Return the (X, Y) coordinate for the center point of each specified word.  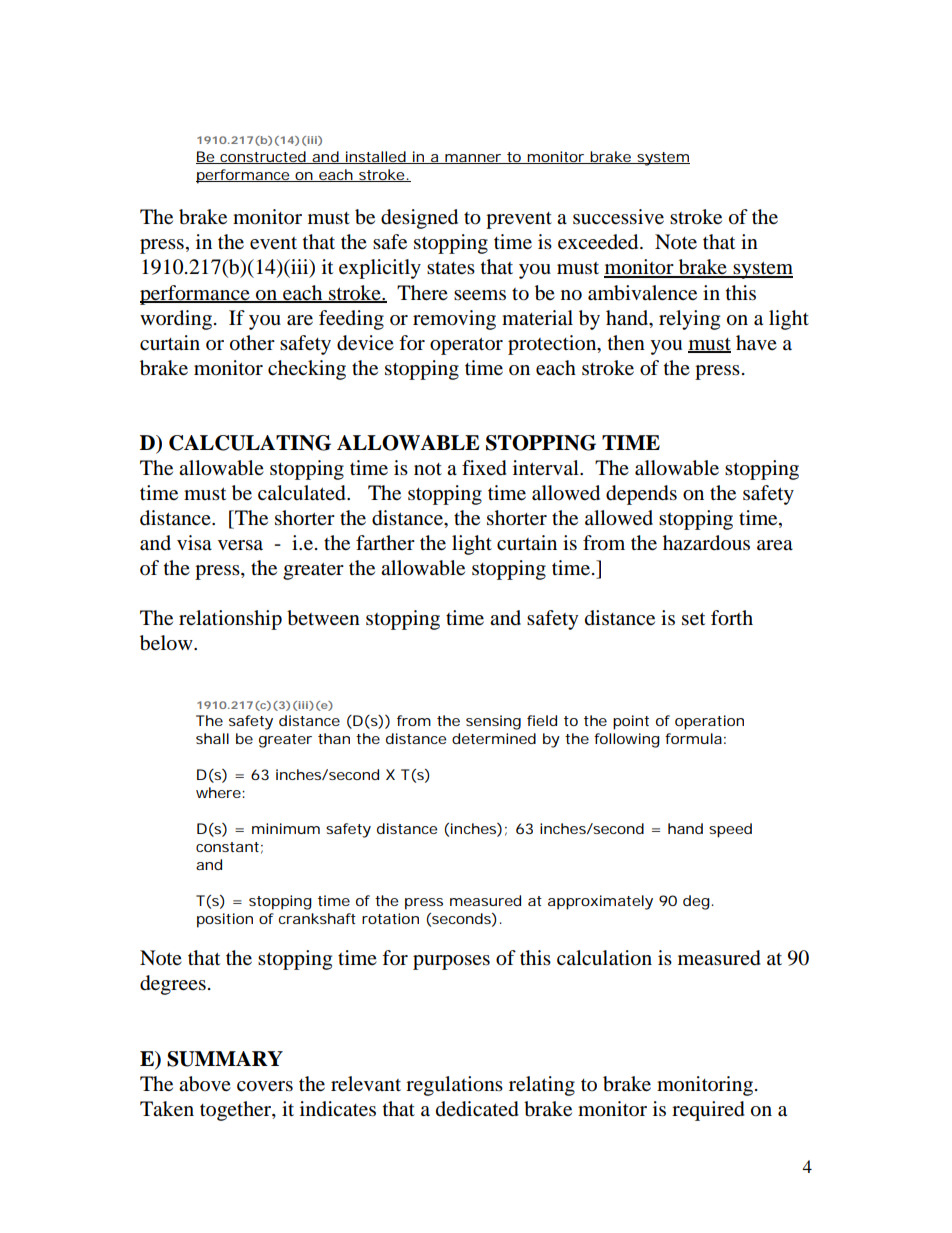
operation (709, 722)
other (252, 343)
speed (730, 830)
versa (240, 545)
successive (618, 217)
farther (385, 542)
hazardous (706, 543)
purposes (451, 962)
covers (265, 1086)
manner (473, 159)
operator (466, 346)
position (225, 920)
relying (689, 320)
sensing (493, 722)
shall (212, 738)
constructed (262, 157)
